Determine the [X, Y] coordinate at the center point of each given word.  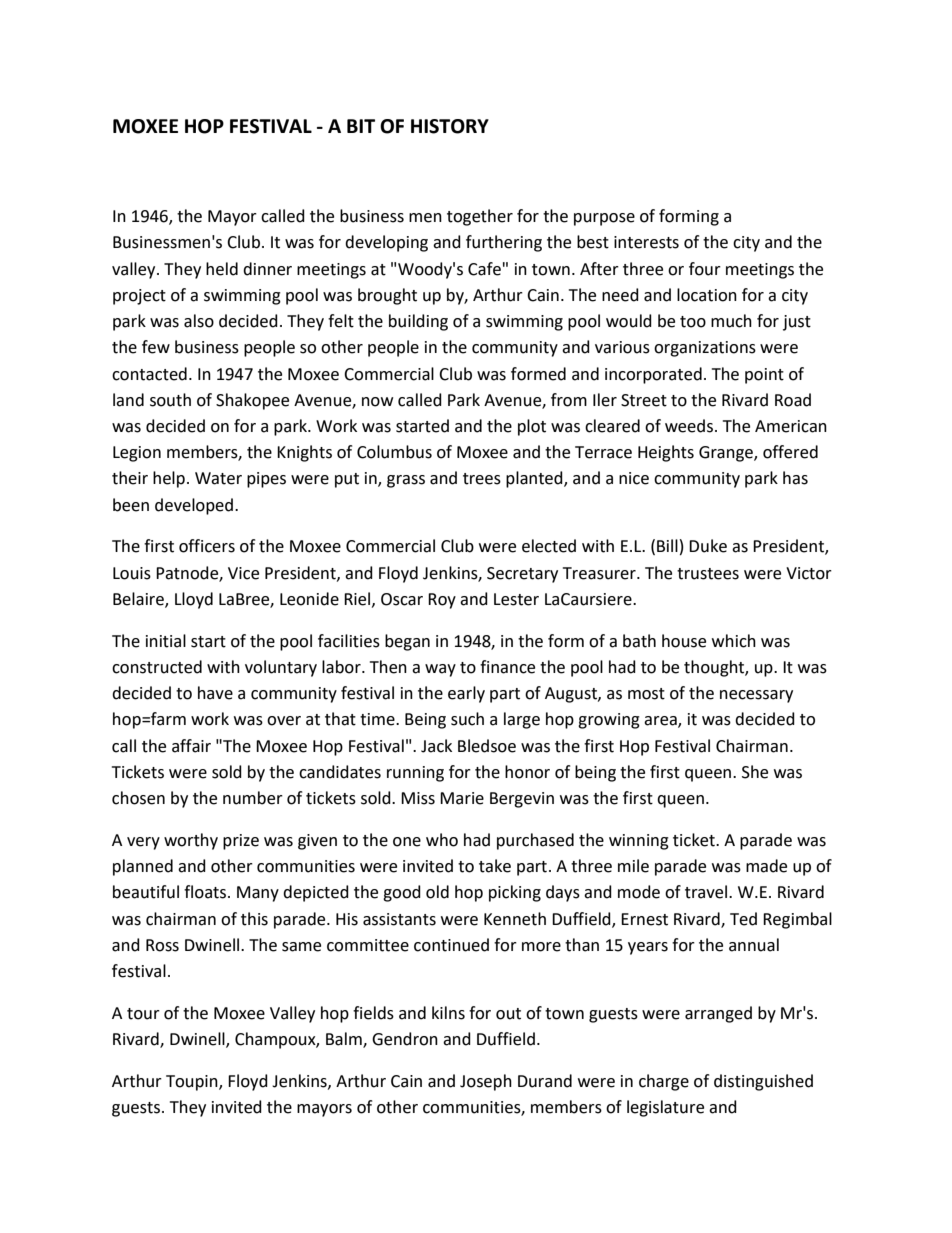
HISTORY [450, 126]
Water [218, 478]
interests [646, 242]
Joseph [486, 1082]
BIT [361, 126]
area [661, 722]
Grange [727, 454]
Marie [462, 798]
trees [482, 479]
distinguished [763, 1082]
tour [143, 1014]
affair [191, 746]
